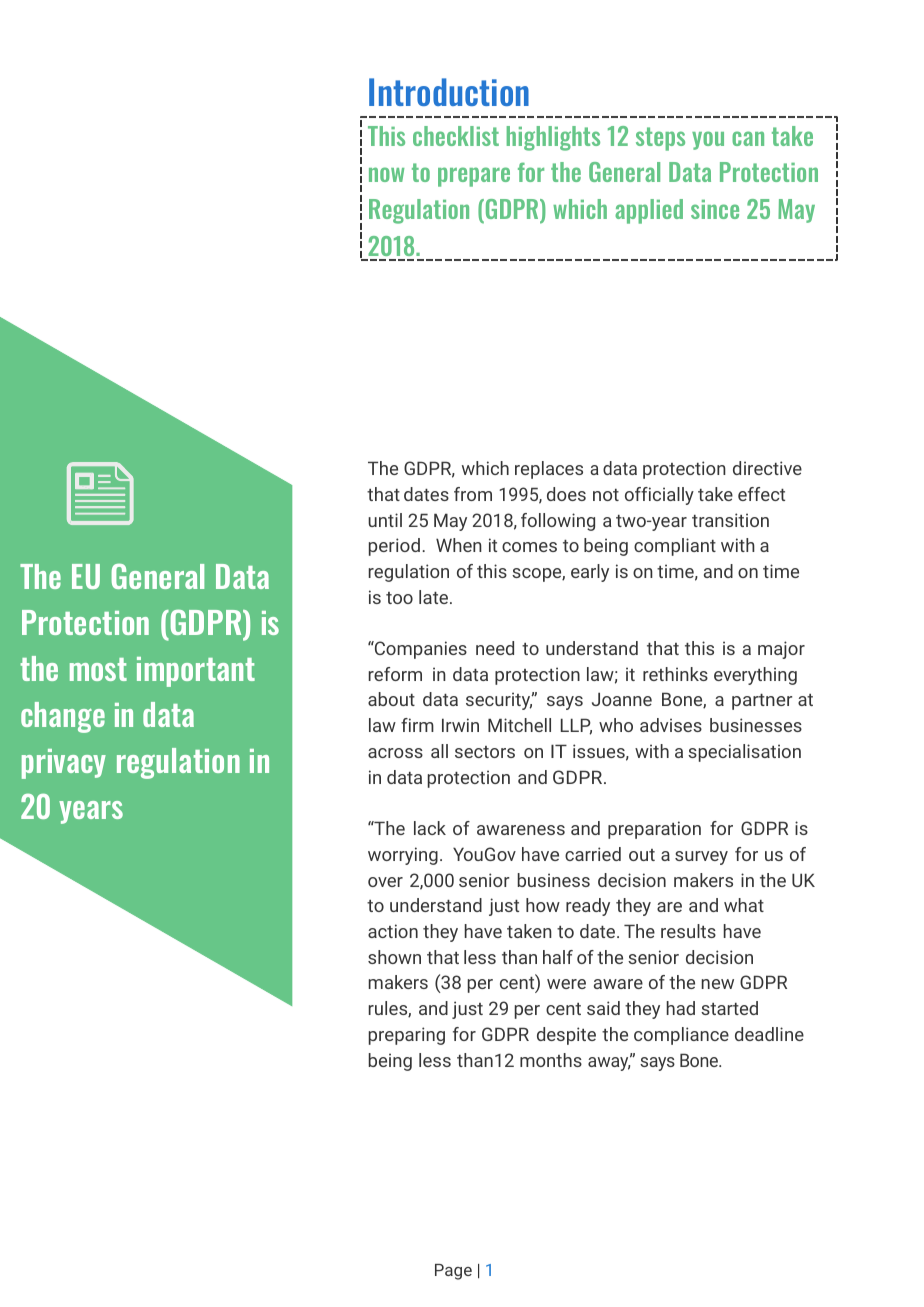 The image size is (924, 1307). I want to click on steps, so click(660, 139).
